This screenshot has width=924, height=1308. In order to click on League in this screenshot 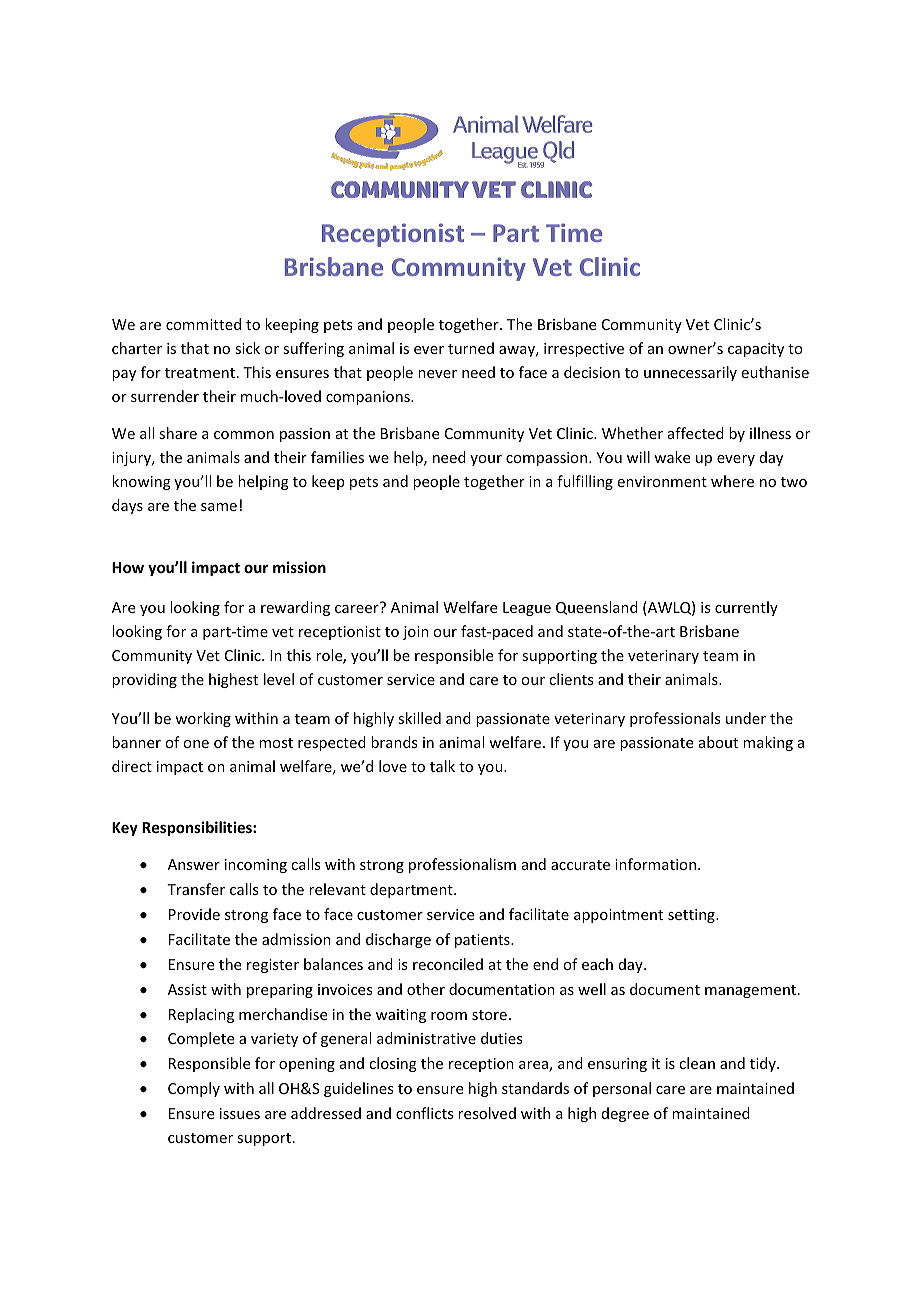, I will do `click(527, 609)`.
